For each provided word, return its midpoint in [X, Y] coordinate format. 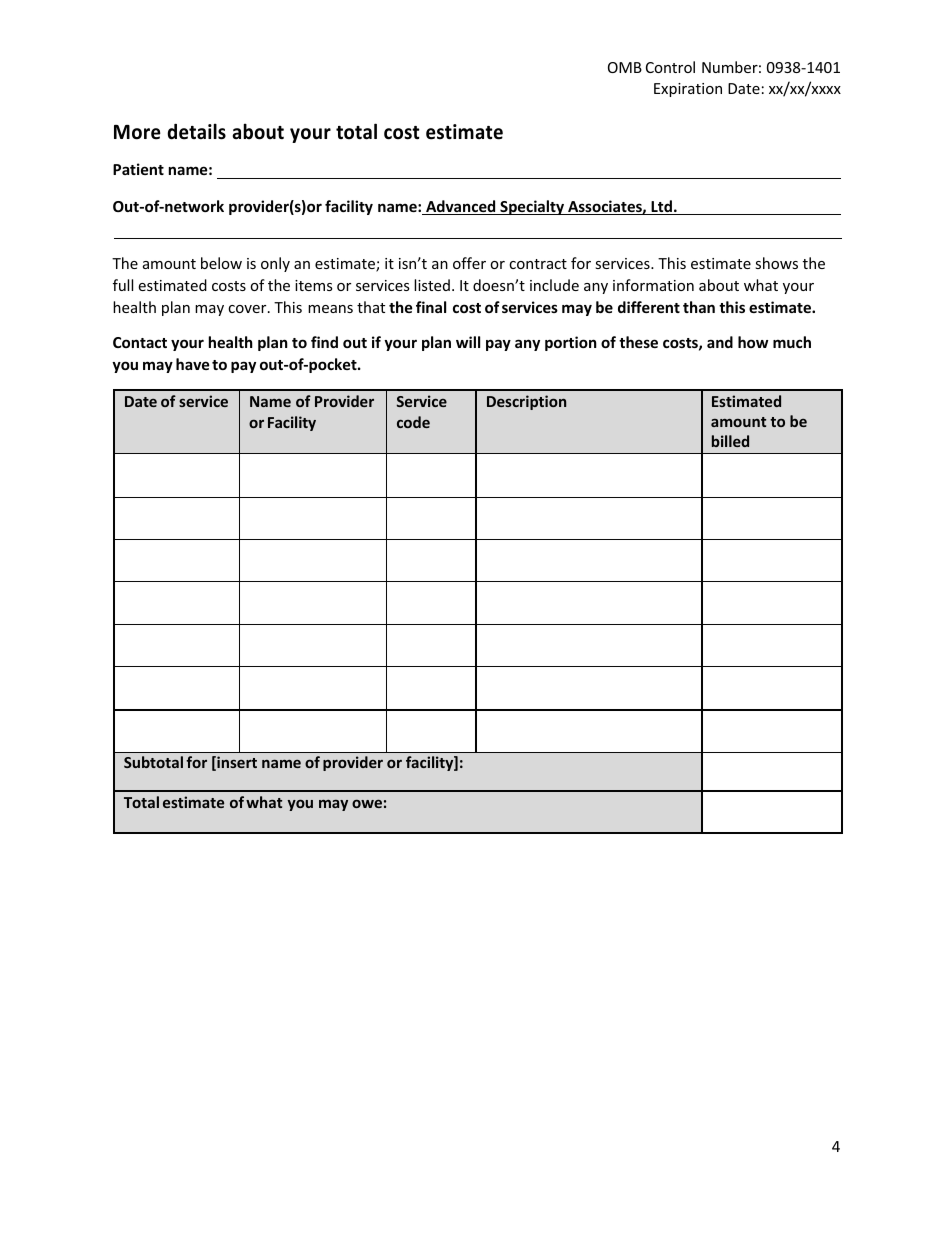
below [221, 263]
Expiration [688, 90]
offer [469, 263]
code [413, 422]
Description [526, 402]
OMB [625, 67]
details [196, 131]
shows [776, 263]
